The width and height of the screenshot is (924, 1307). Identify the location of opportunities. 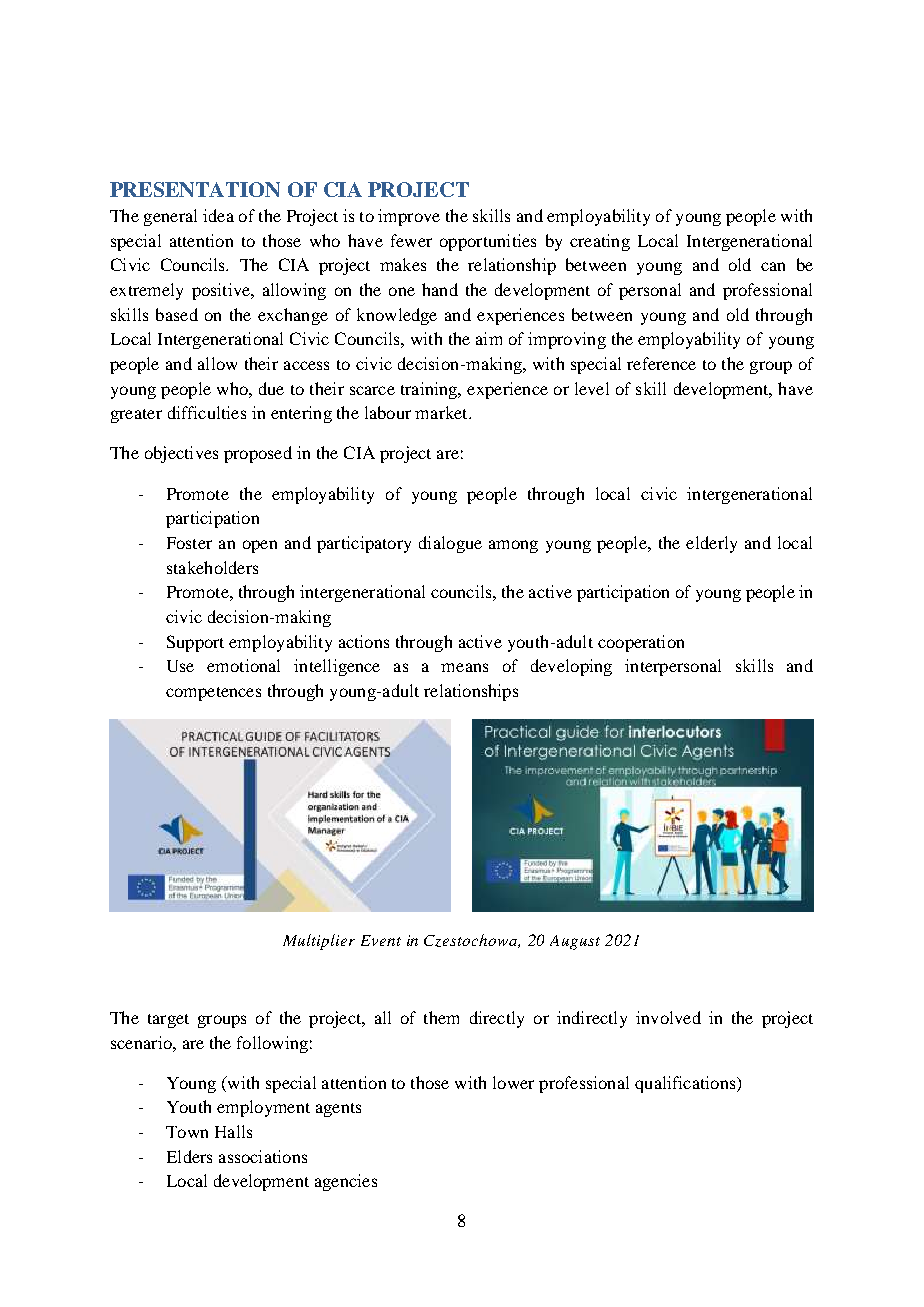
(488, 242).
